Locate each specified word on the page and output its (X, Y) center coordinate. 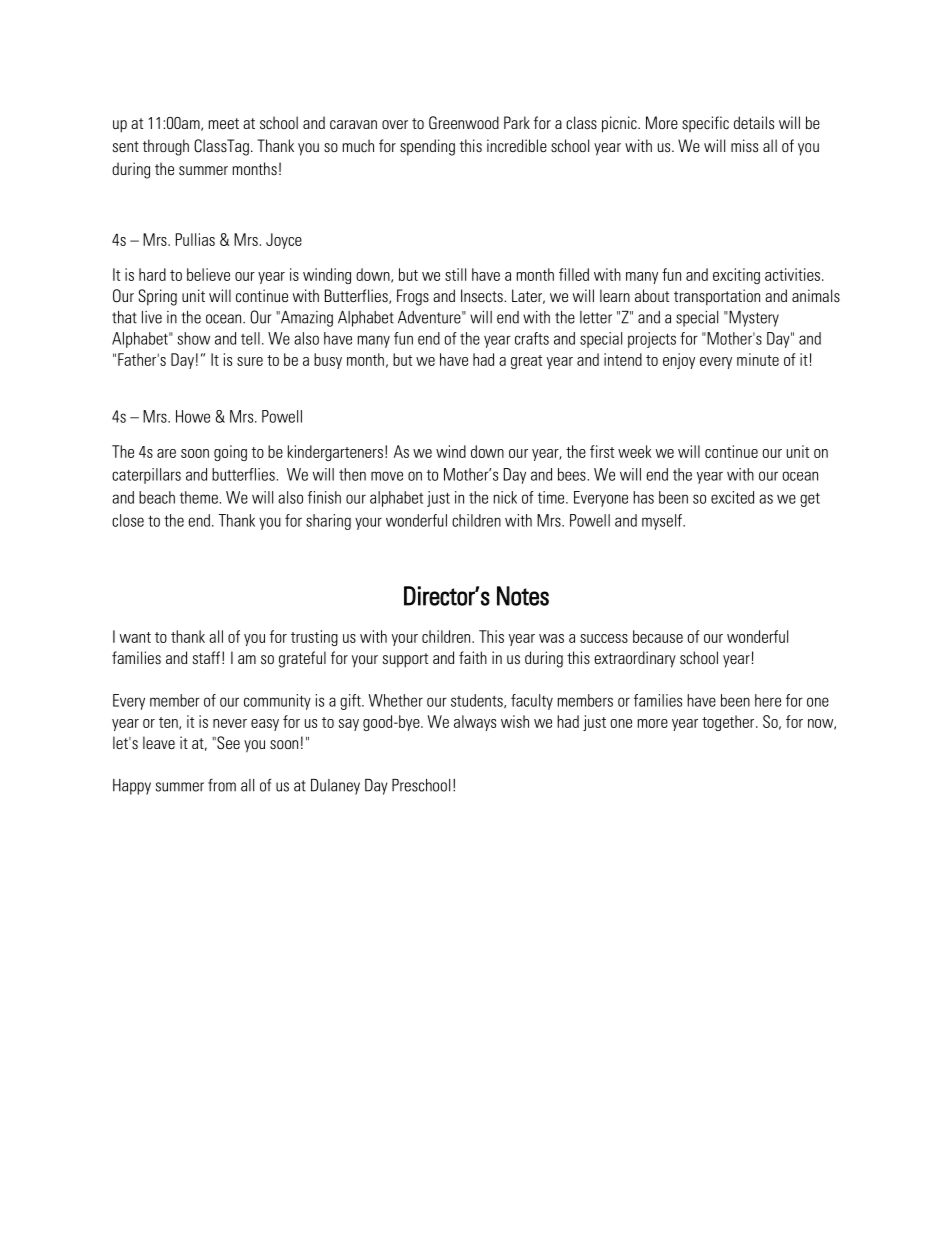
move (387, 476)
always (475, 723)
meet (224, 123)
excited (732, 497)
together (729, 723)
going (230, 453)
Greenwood (464, 123)
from (222, 785)
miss (744, 146)
